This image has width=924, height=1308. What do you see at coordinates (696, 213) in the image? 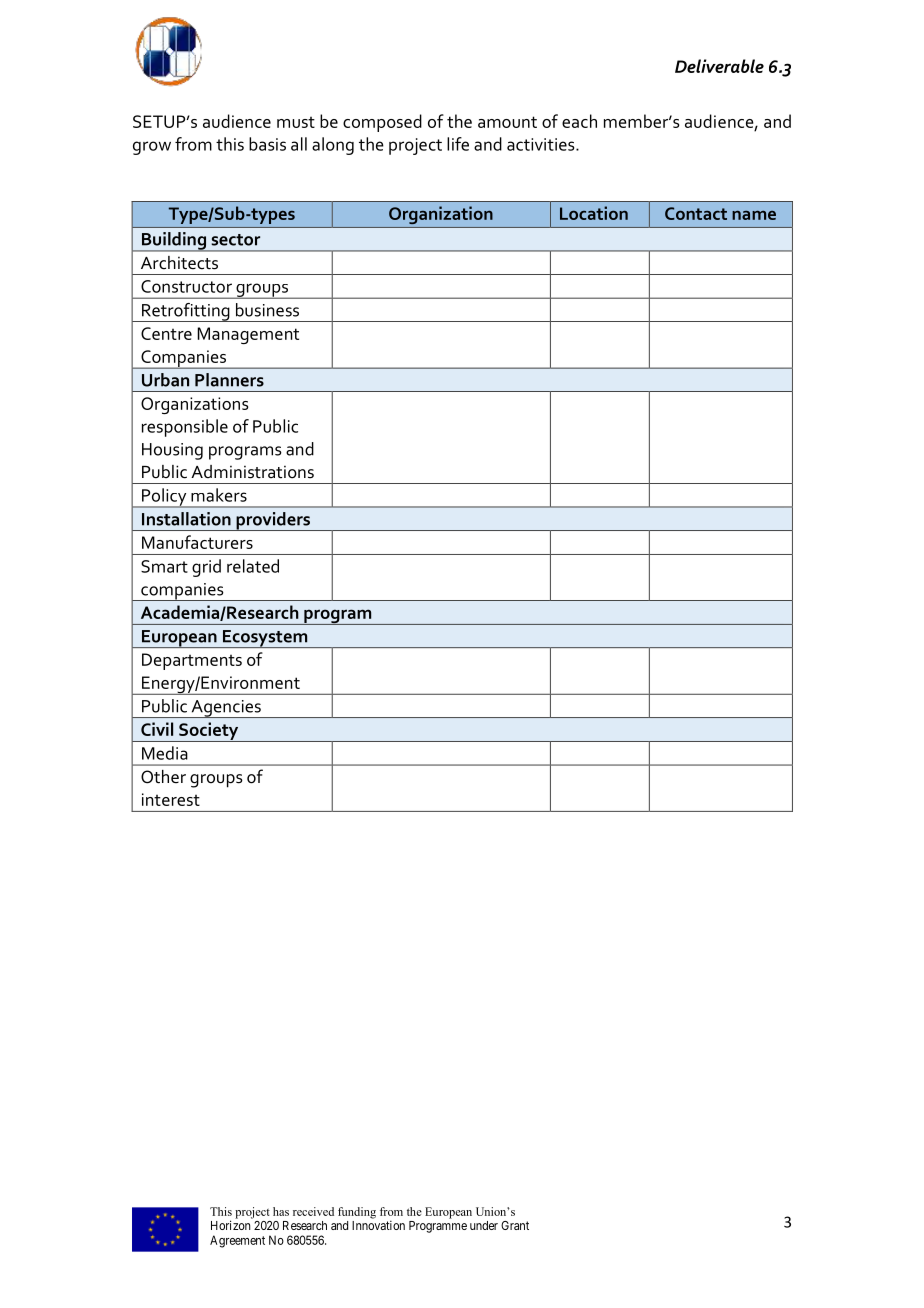
I see `Contact` at bounding box center [696, 213].
